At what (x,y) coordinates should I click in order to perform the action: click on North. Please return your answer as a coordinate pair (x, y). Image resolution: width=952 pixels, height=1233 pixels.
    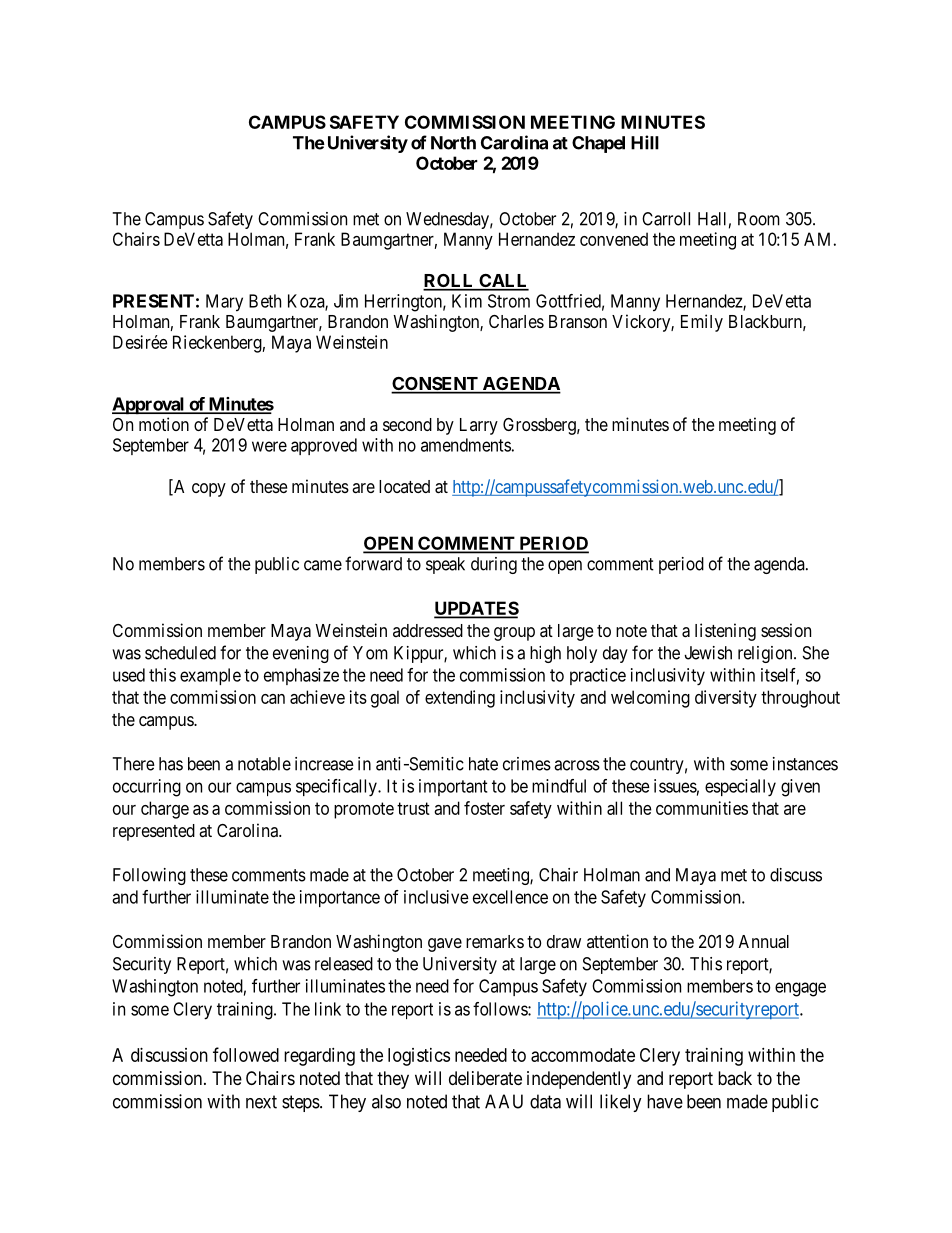
    Looking at the image, I should click on (453, 143).
